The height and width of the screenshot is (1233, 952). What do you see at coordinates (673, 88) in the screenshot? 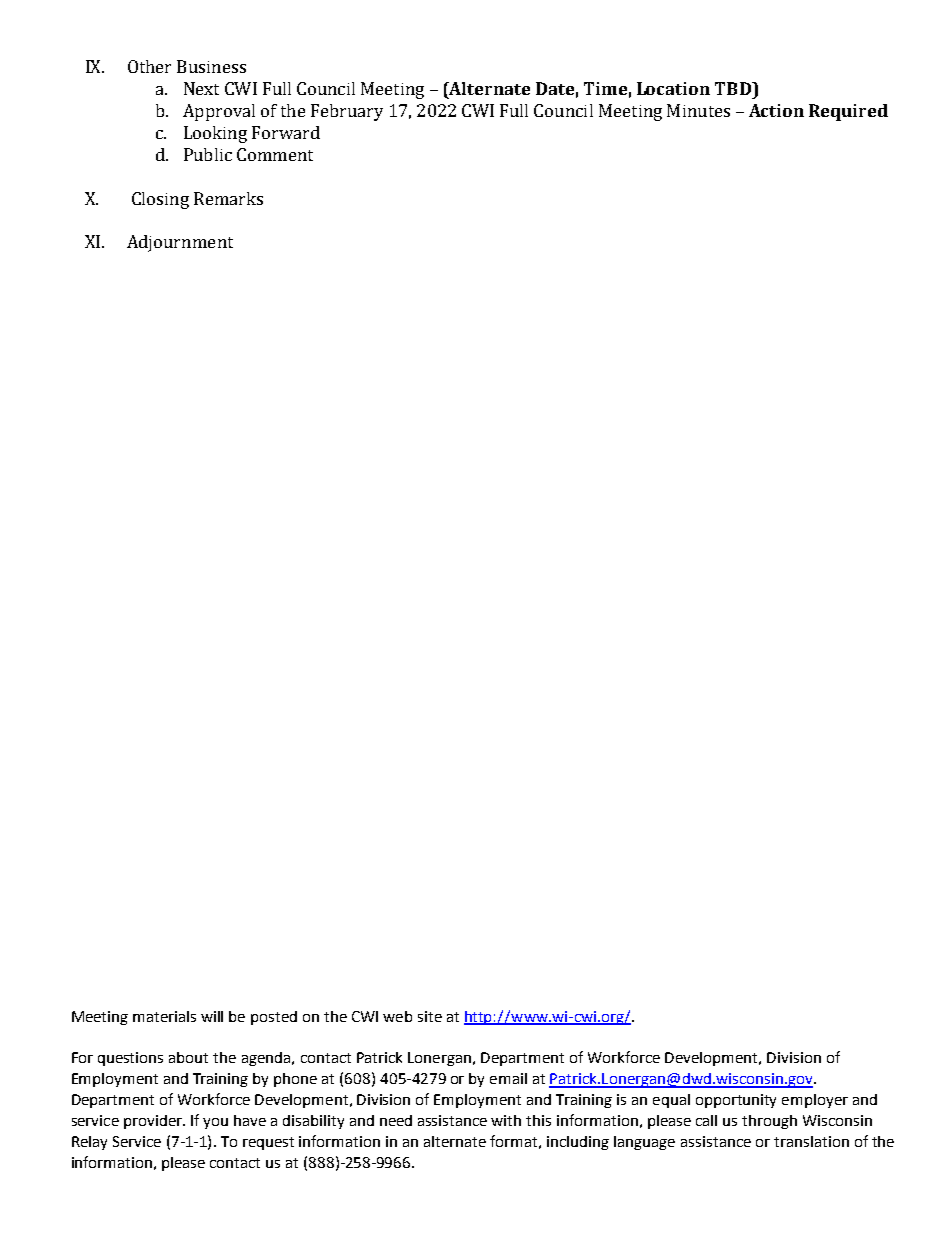
I see `Location` at bounding box center [673, 88].
